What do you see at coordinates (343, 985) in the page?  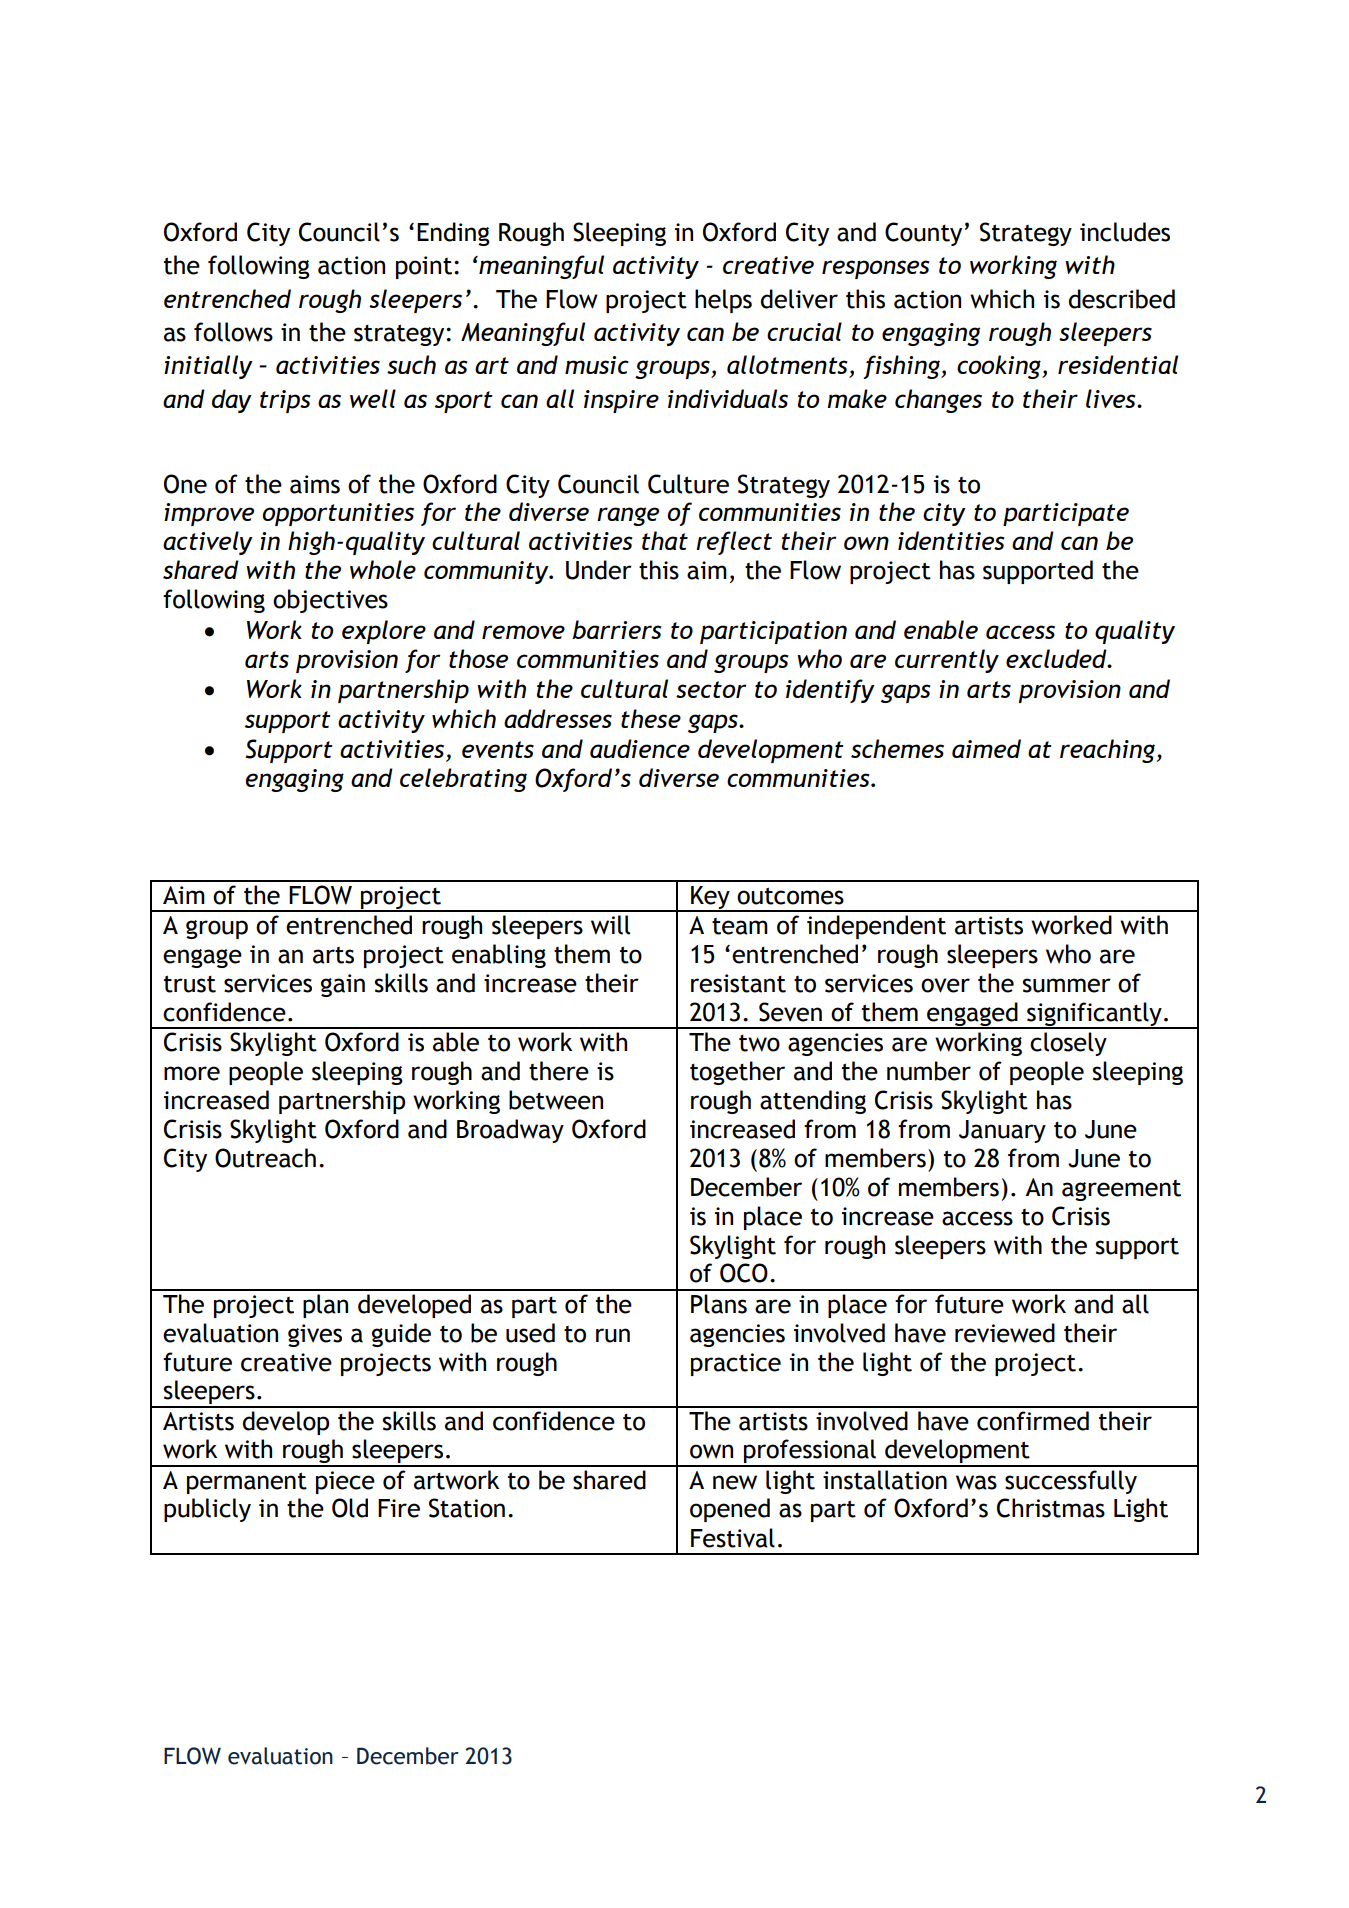 I see `gain` at bounding box center [343, 985].
